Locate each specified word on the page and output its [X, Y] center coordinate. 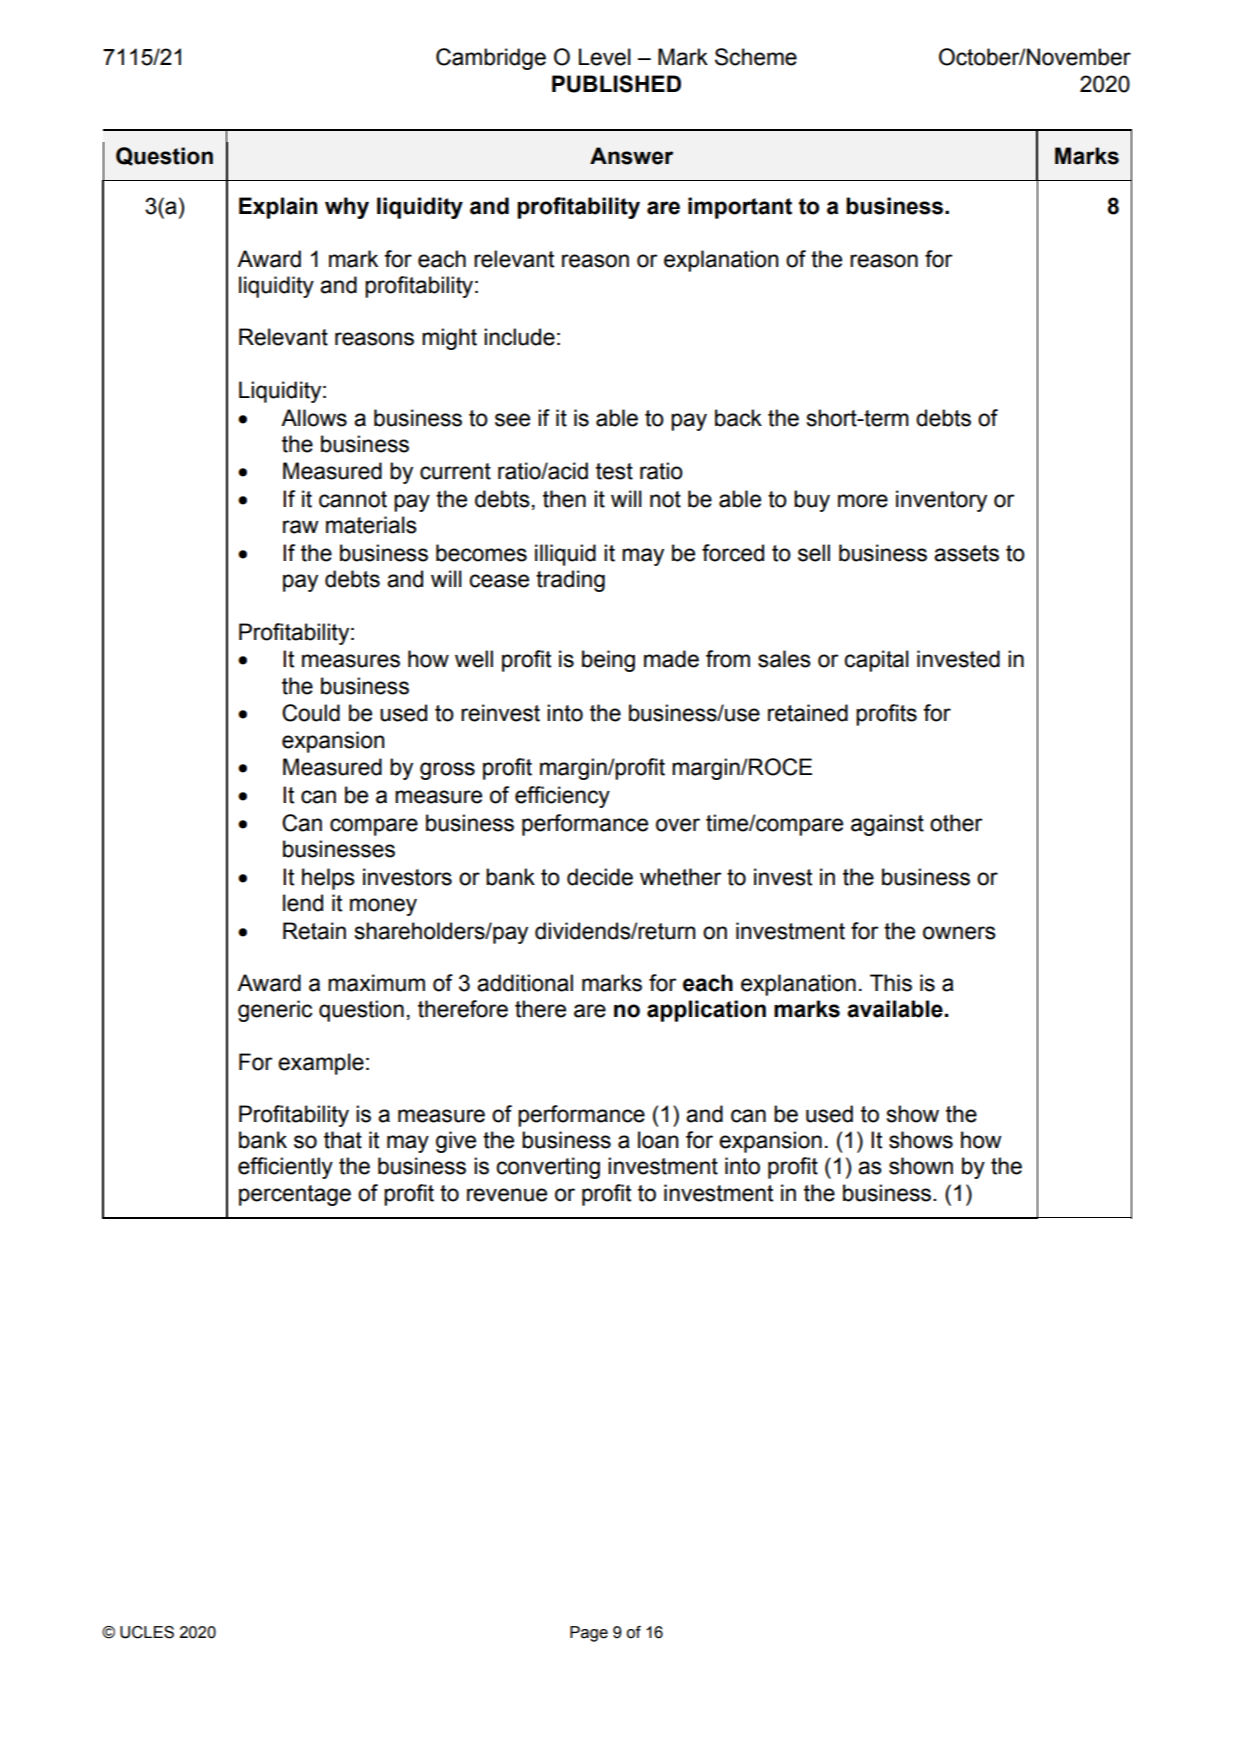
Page [589, 1634]
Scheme [756, 57]
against [887, 825]
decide [600, 877]
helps [328, 879]
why [347, 208]
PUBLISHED [616, 84]
